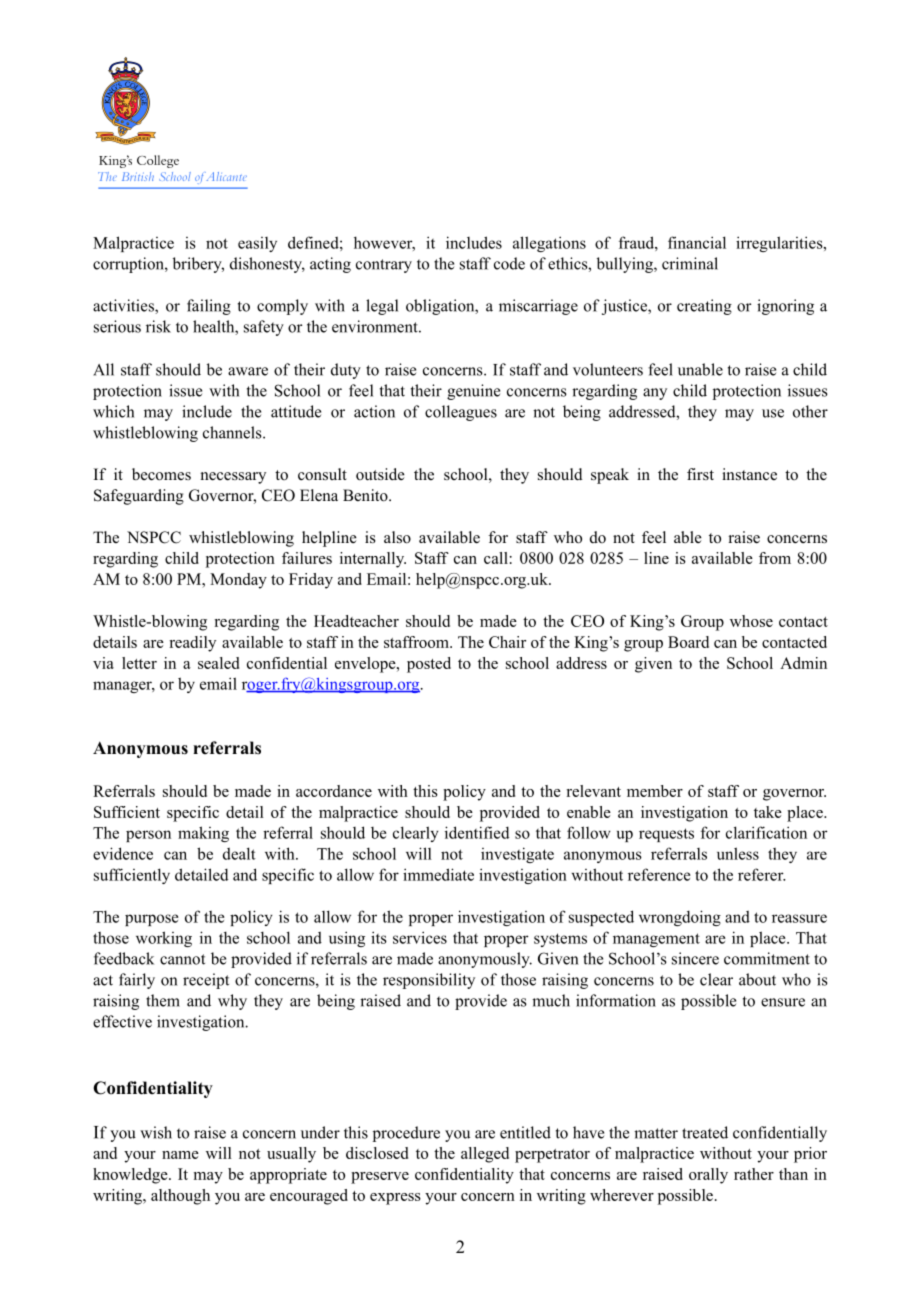  What do you see at coordinates (803, 663) in the screenshot?
I see `Admin` at bounding box center [803, 663].
